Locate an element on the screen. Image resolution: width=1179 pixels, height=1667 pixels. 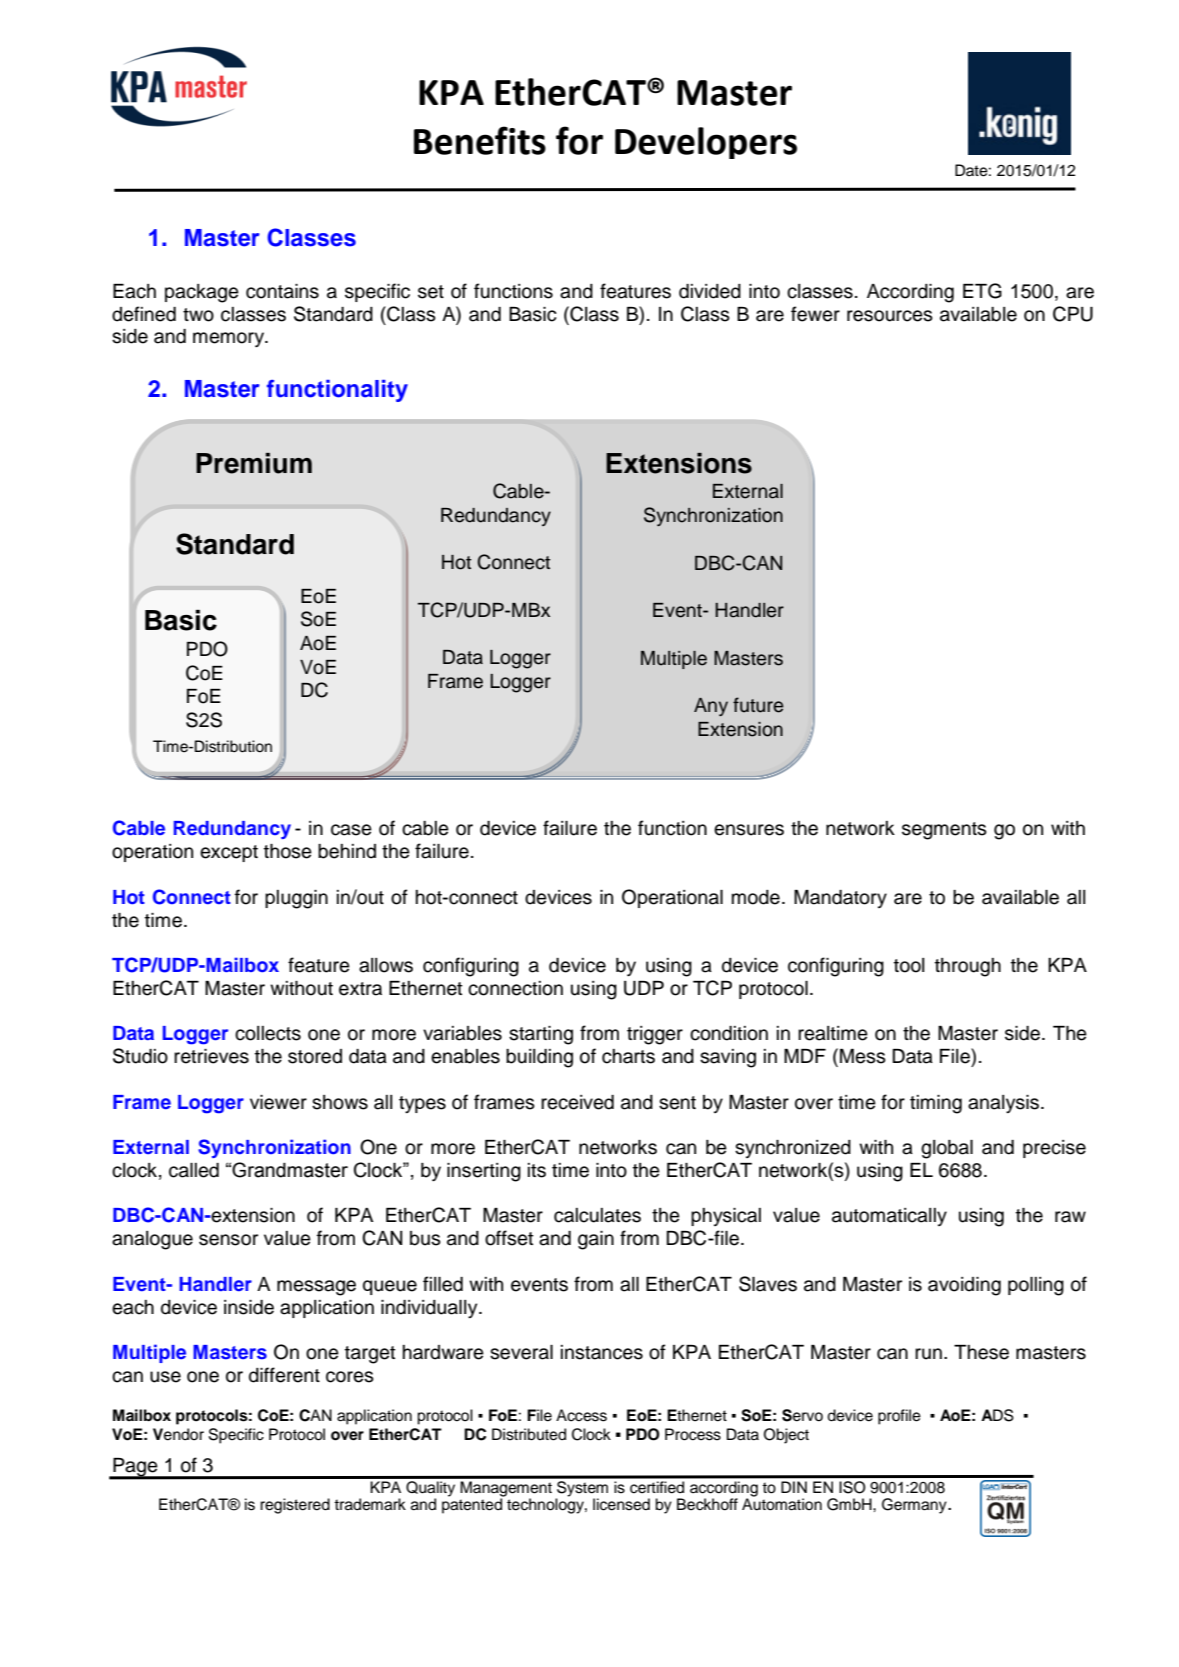
registered is located at coordinates (295, 1506).
